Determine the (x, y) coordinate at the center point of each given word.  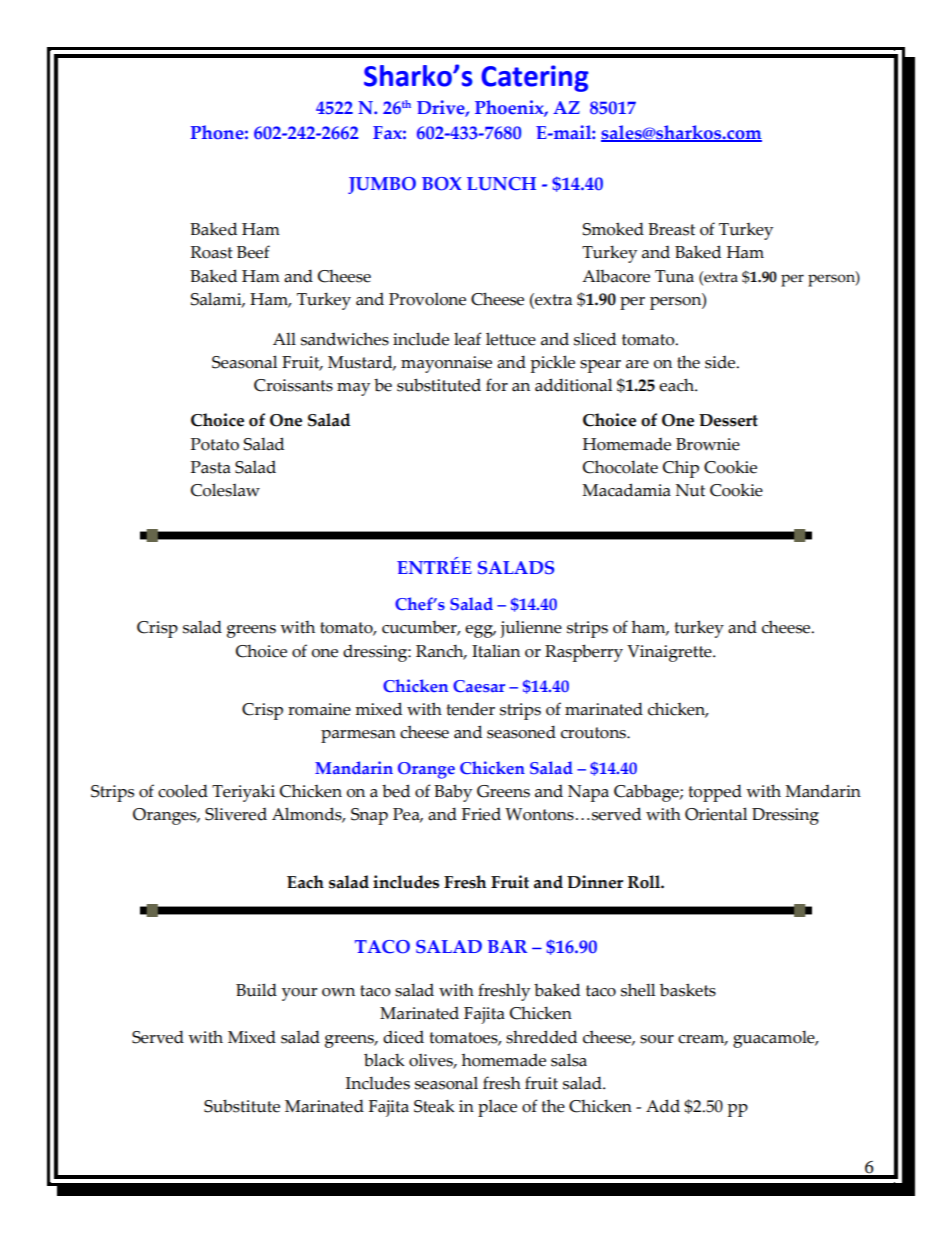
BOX (441, 184)
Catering (535, 78)
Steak (434, 1106)
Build (256, 990)
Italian (496, 651)
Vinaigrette (670, 653)
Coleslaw (225, 490)
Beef (253, 252)
